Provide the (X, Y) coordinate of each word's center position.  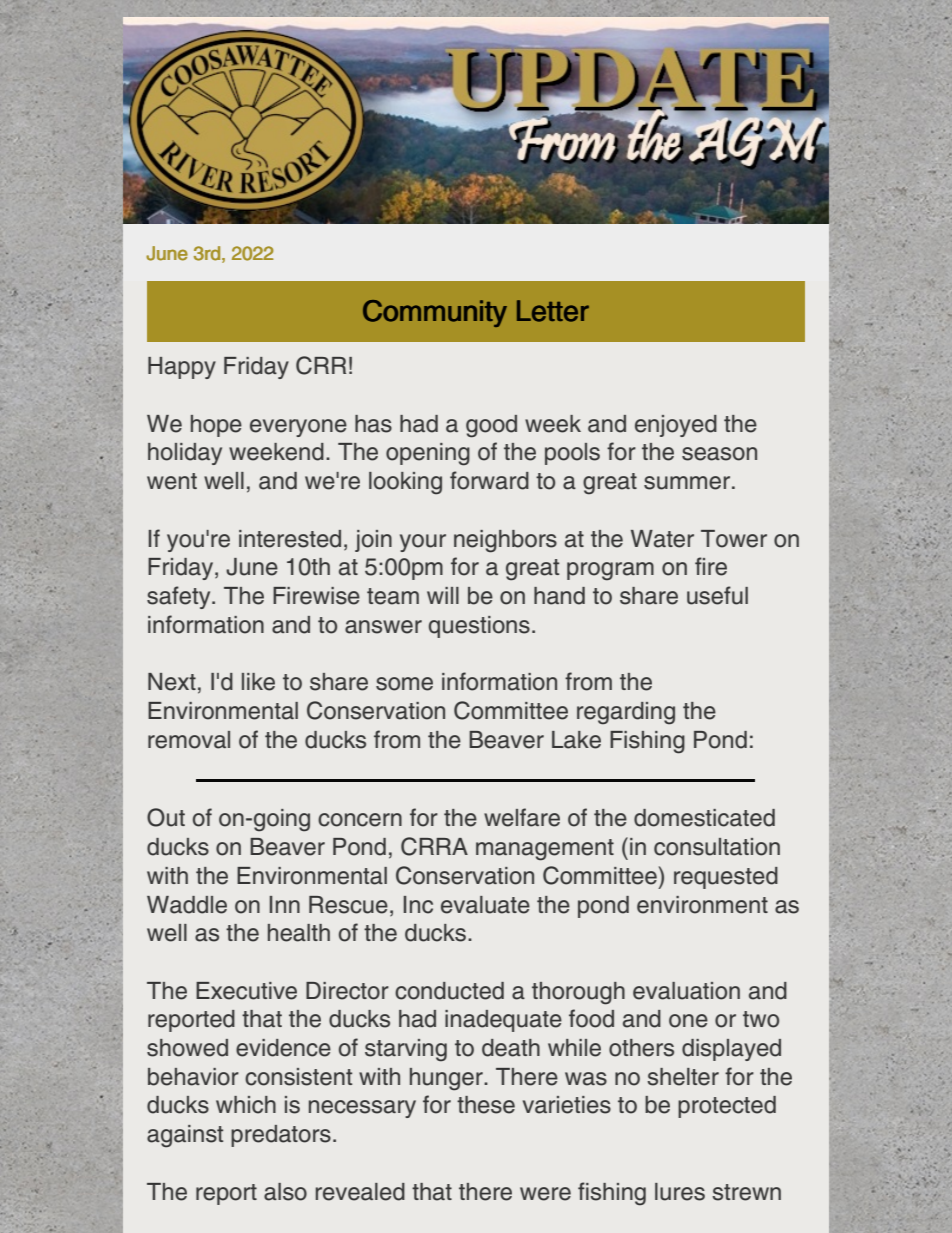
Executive (246, 991)
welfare (522, 817)
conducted (449, 991)
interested (290, 539)
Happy (182, 368)
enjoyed (676, 426)
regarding (626, 713)
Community (435, 313)
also (285, 1192)
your (423, 543)
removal (189, 740)
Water (662, 539)
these (486, 1105)
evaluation (686, 991)
